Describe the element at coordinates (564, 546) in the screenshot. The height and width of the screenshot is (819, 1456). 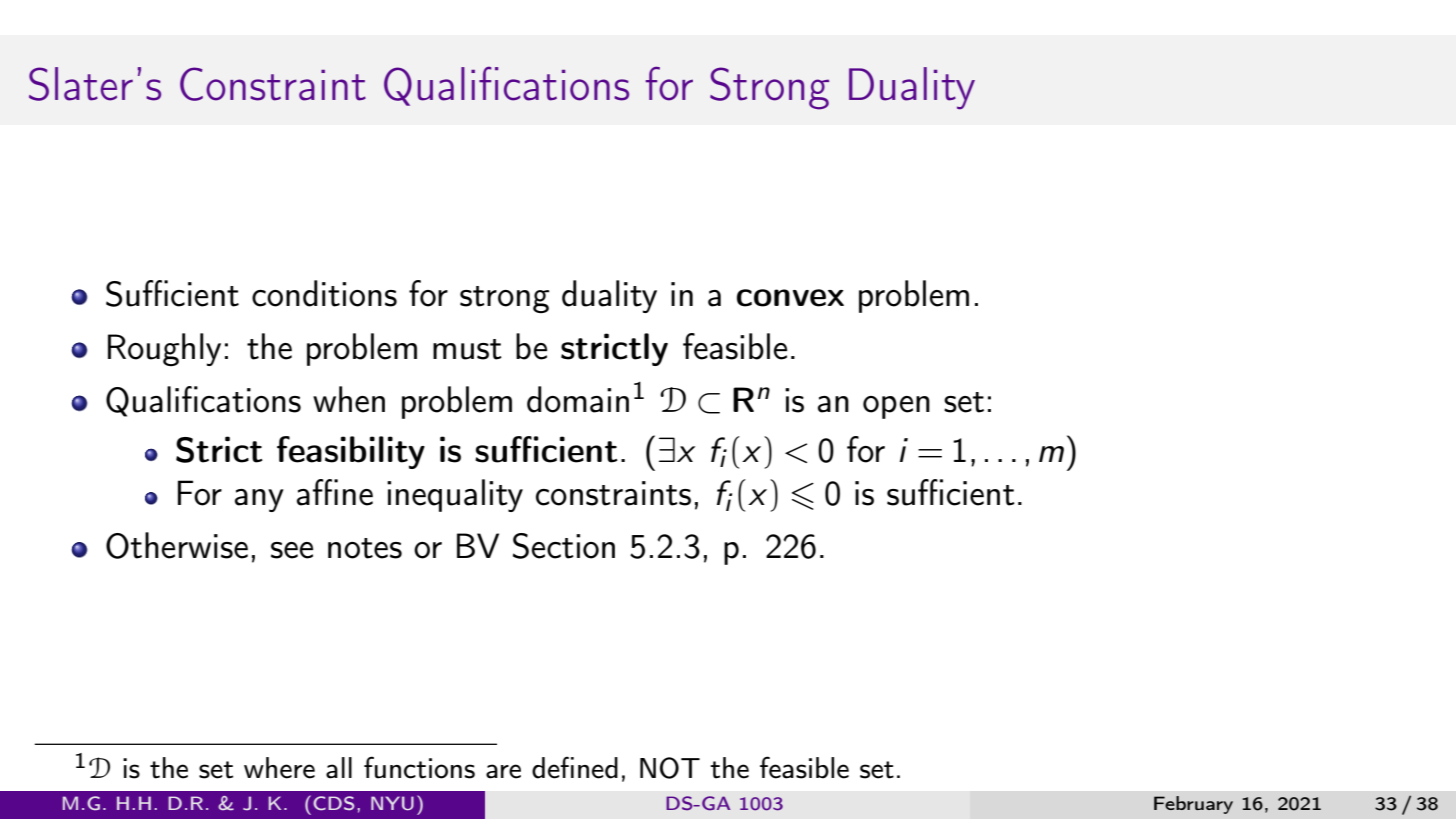
I see `Section` at that location.
